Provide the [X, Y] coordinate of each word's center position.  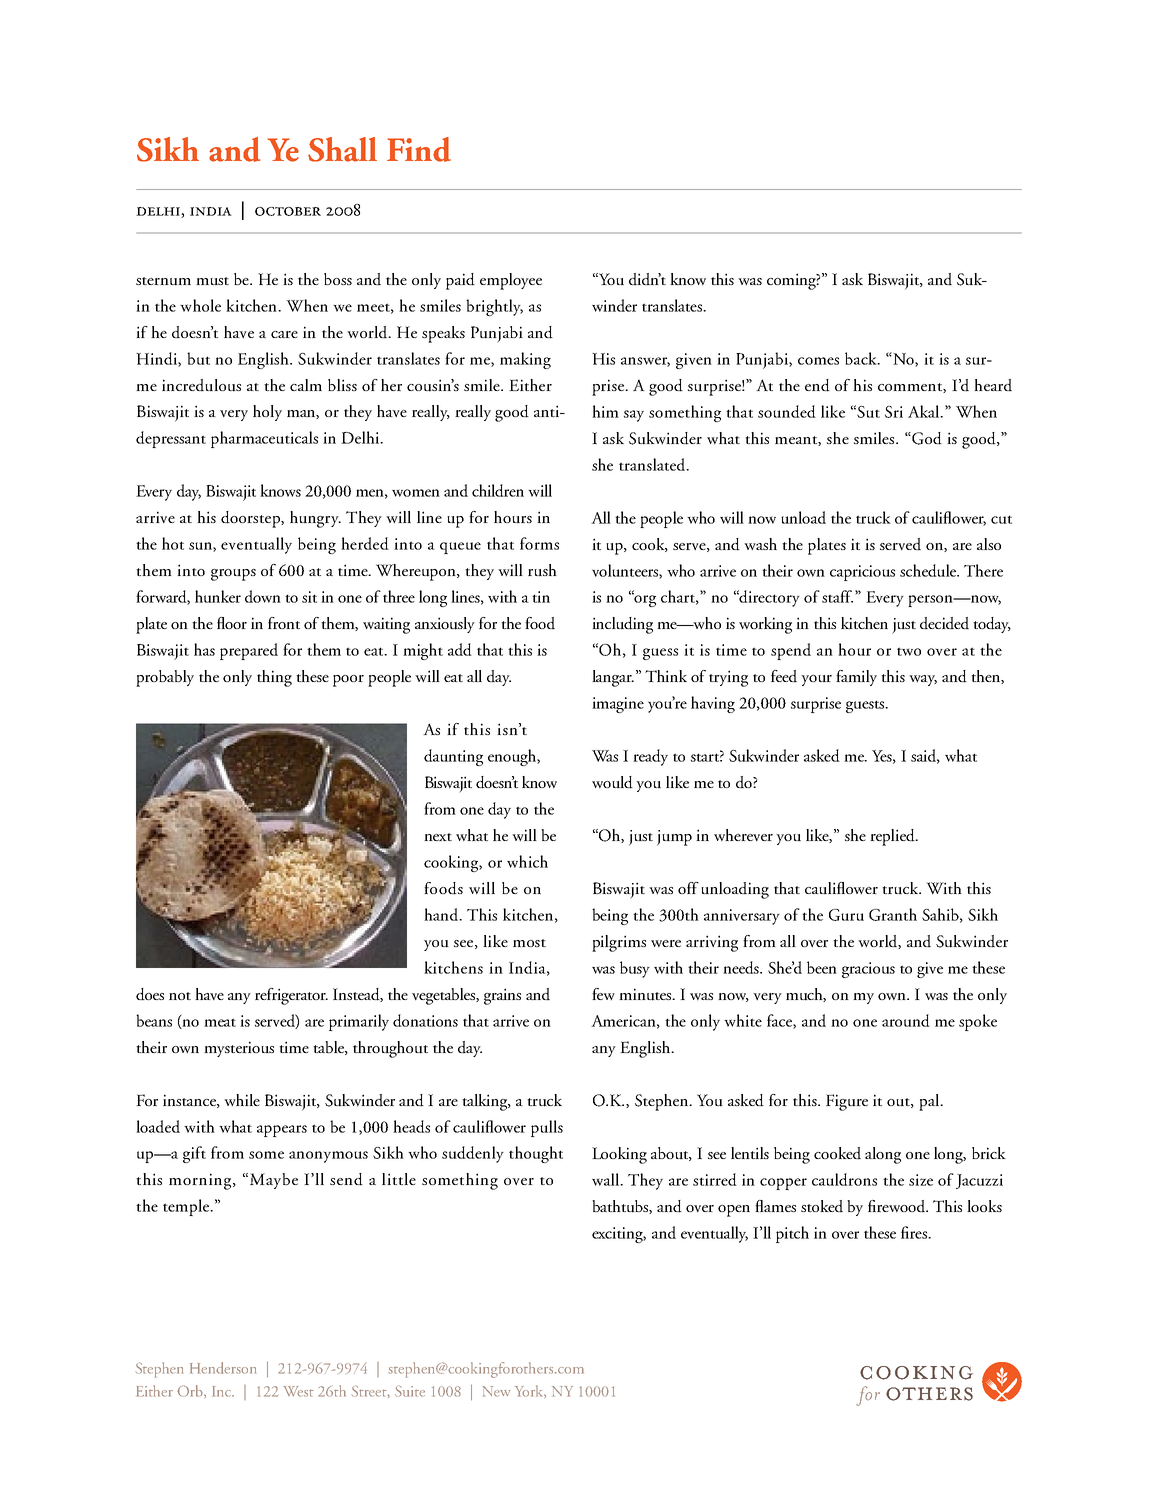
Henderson [223, 1368]
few [603, 994]
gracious [868, 970]
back [862, 358]
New [496, 1391]
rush [542, 570]
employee [511, 281]
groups [233, 575]
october [288, 211]
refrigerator [291, 996]
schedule [929, 570]
